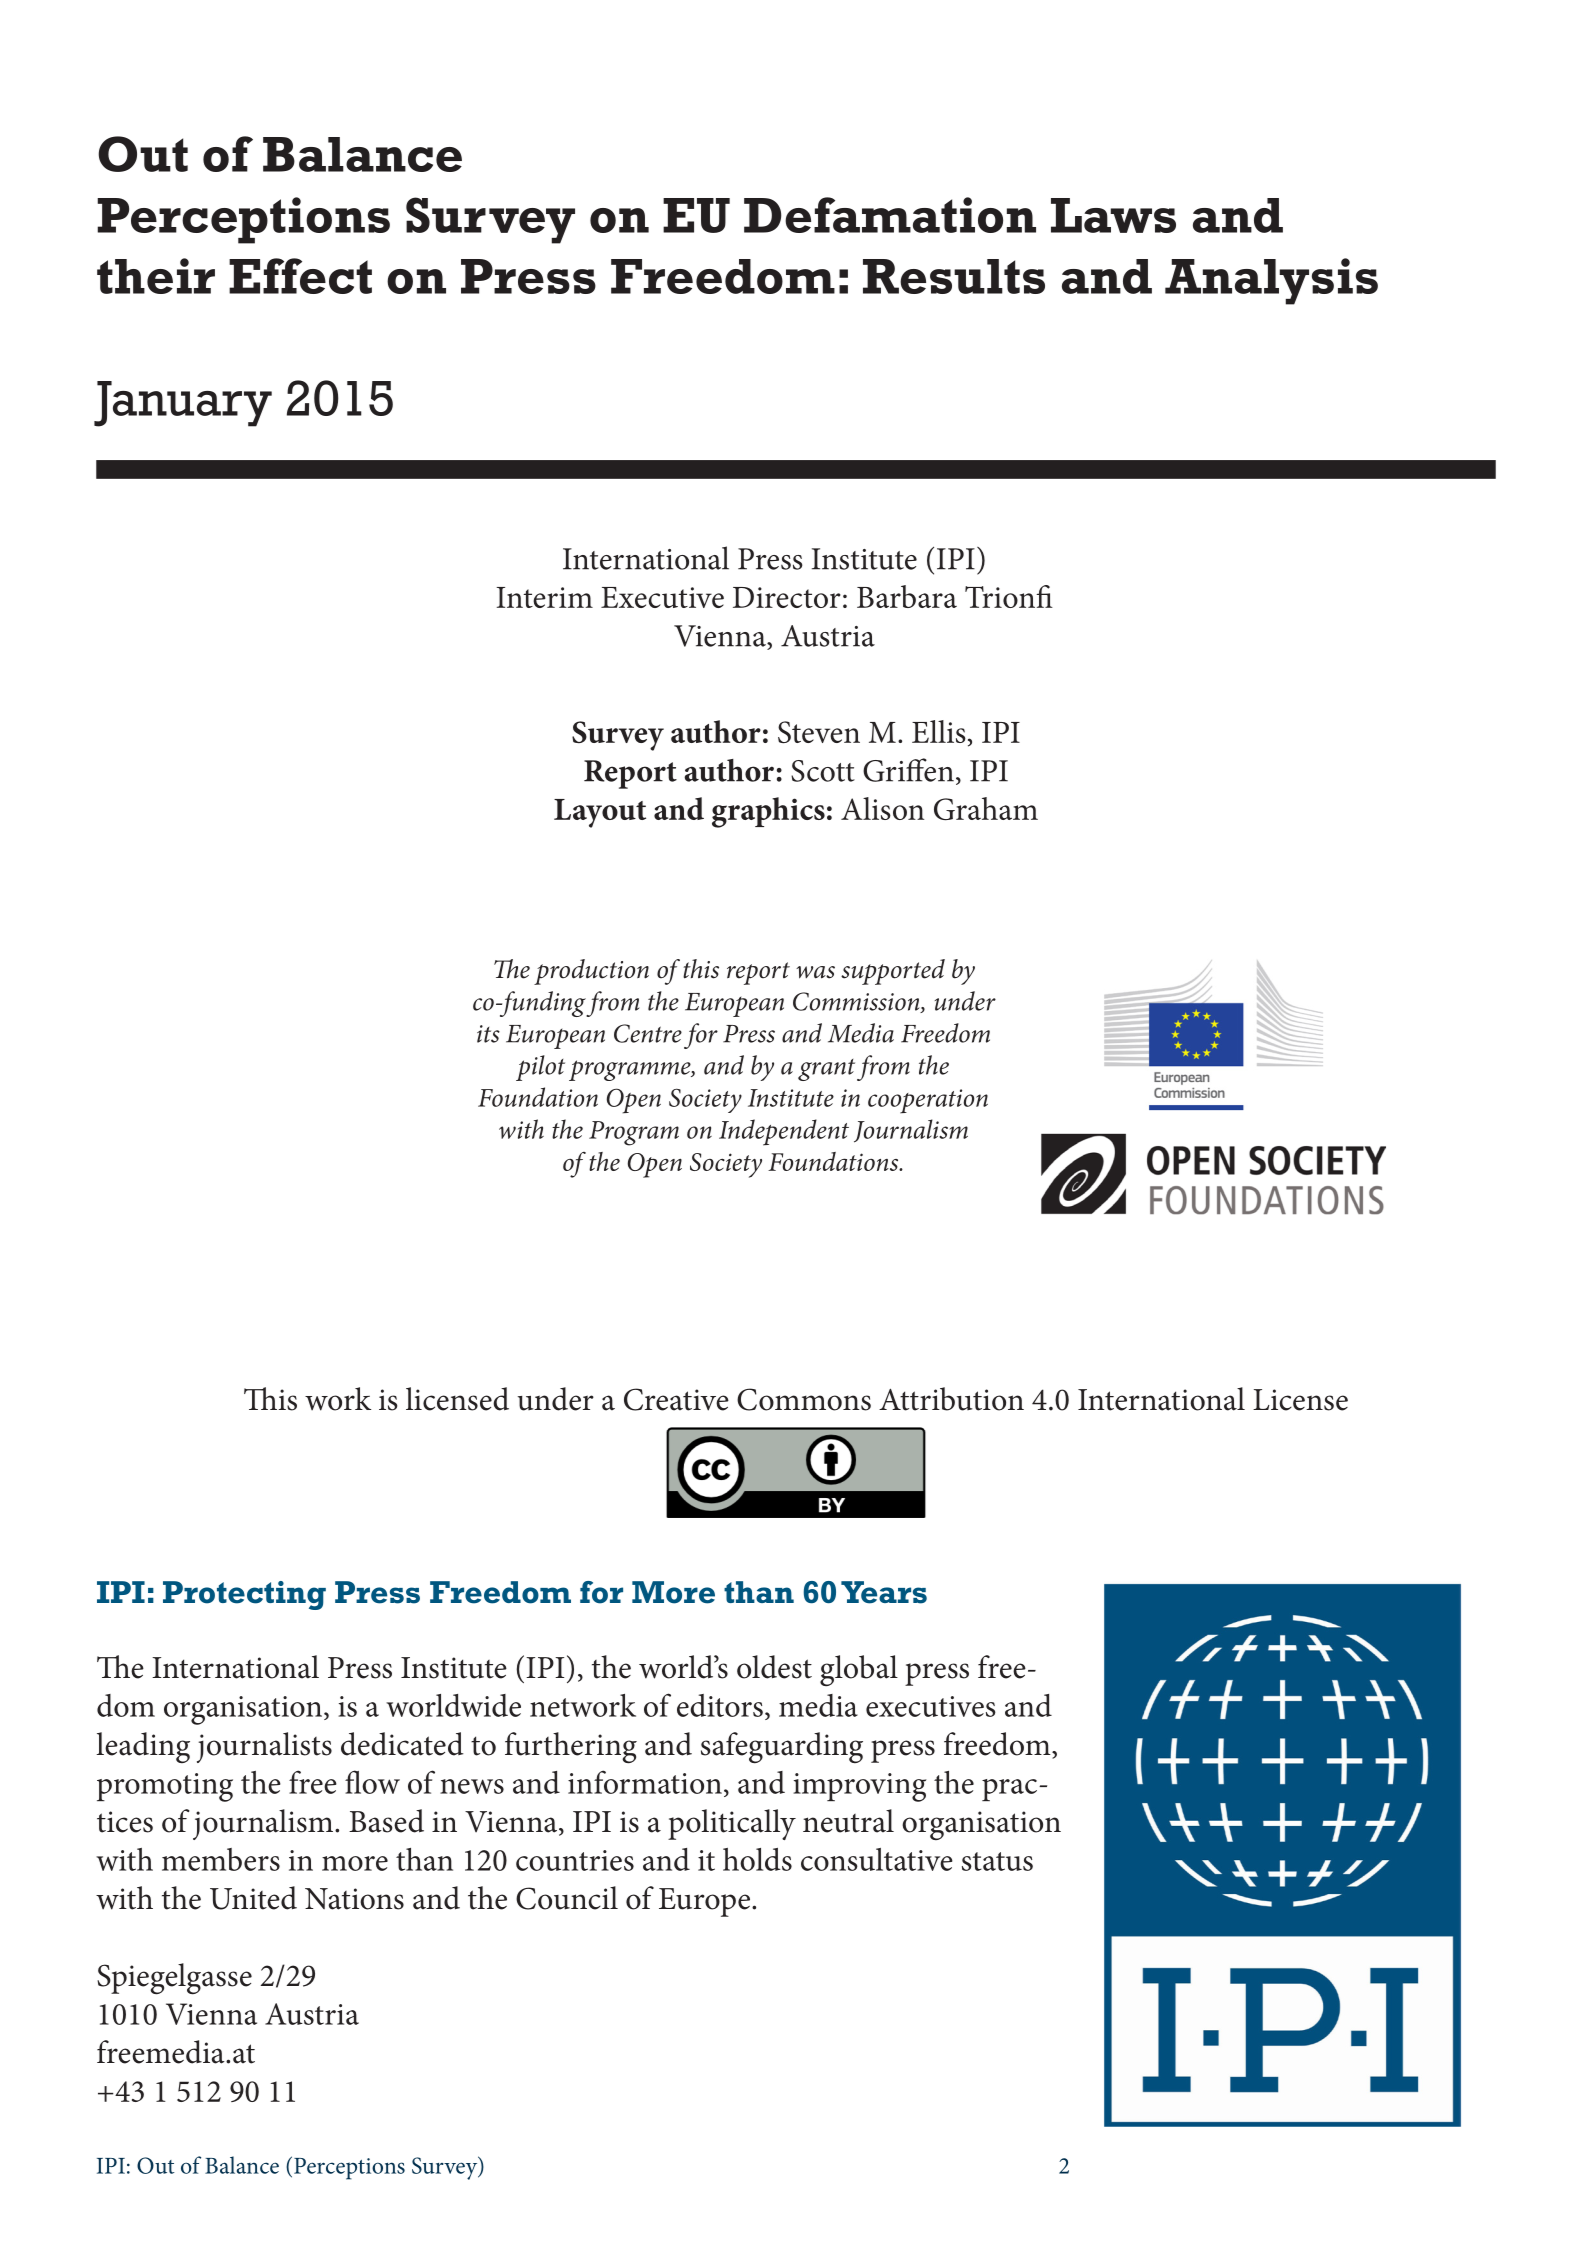 This image has height=2252, width=1592. Describe the element at coordinates (1113, 215) in the image. I see `Laws` at that location.
